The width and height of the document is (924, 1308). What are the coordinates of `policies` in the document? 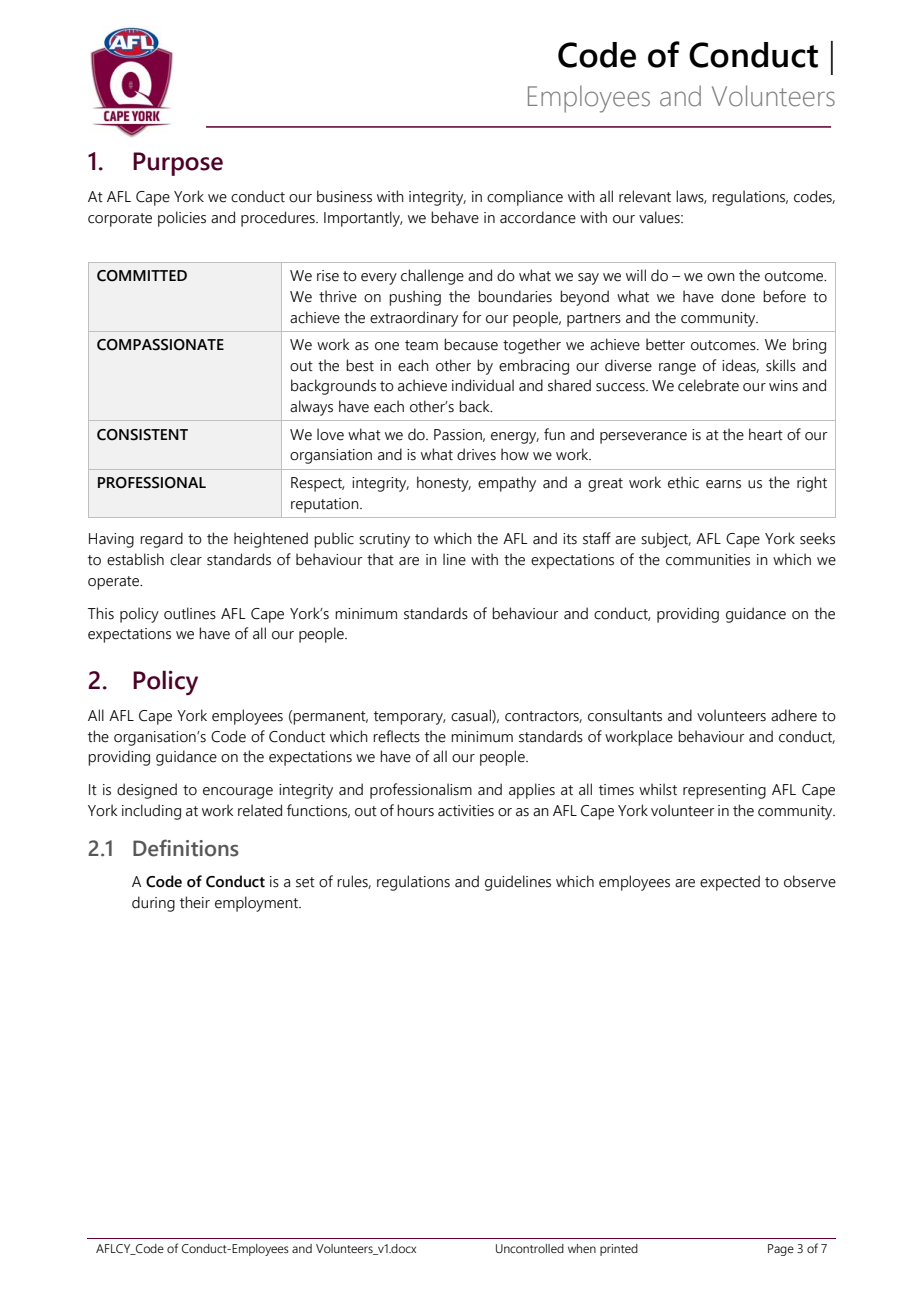 It's located at (182, 219).
